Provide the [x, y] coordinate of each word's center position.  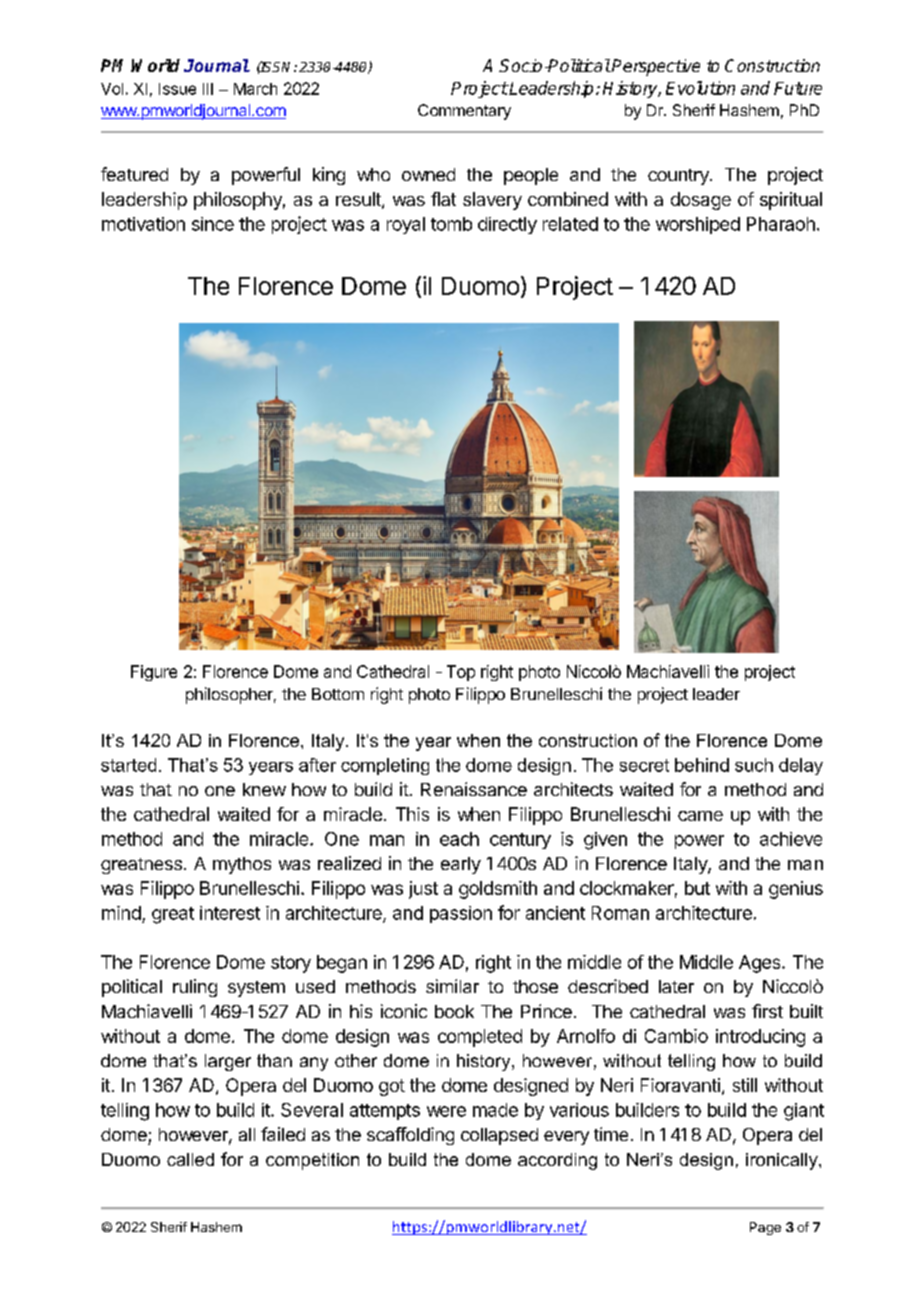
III [208, 89]
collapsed [499, 1136]
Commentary [464, 112]
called [190, 1159]
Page [765, 1228]
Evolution [700, 88]
